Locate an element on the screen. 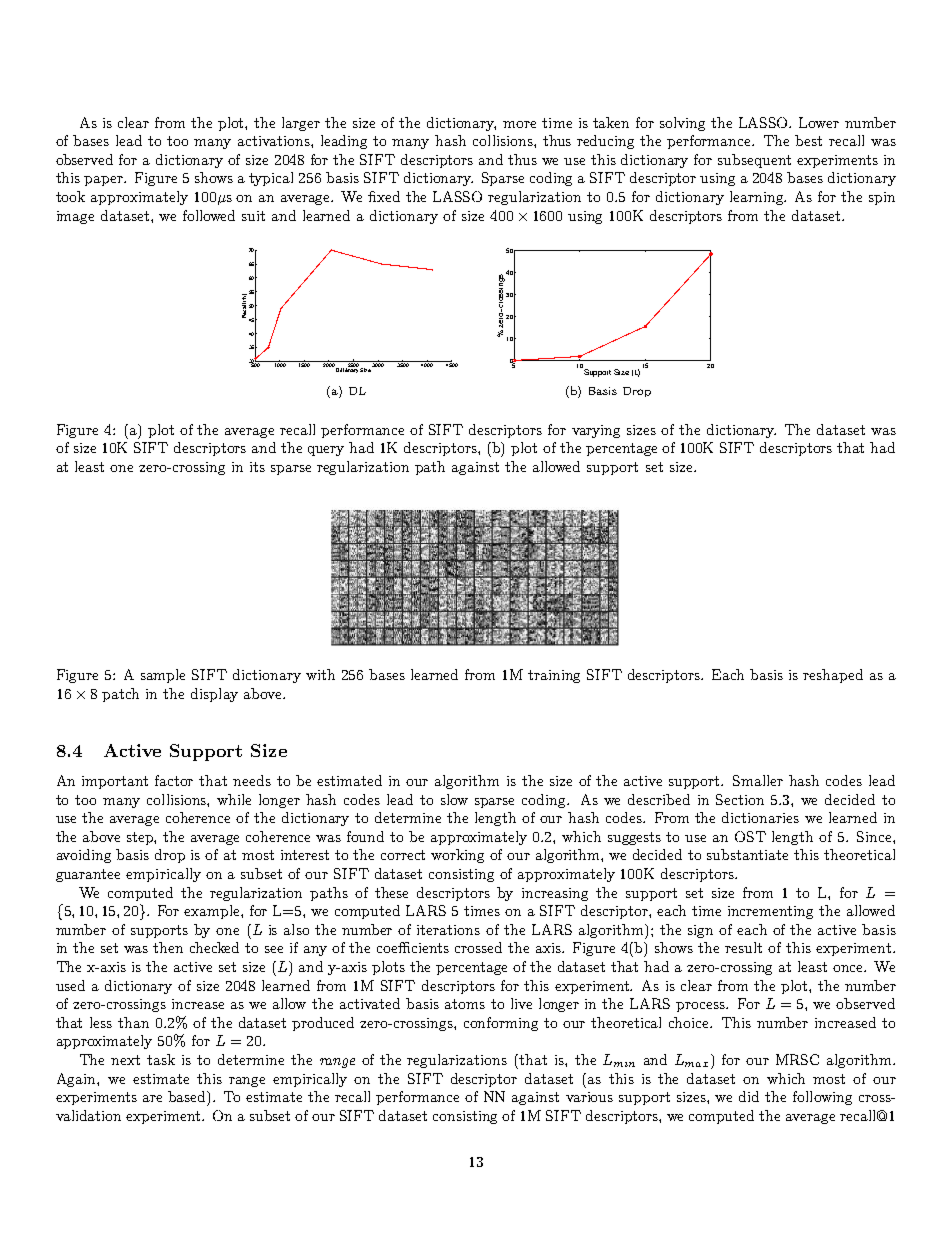 This screenshot has width=952, height=1233. its is located at coordinates (257, 467).
